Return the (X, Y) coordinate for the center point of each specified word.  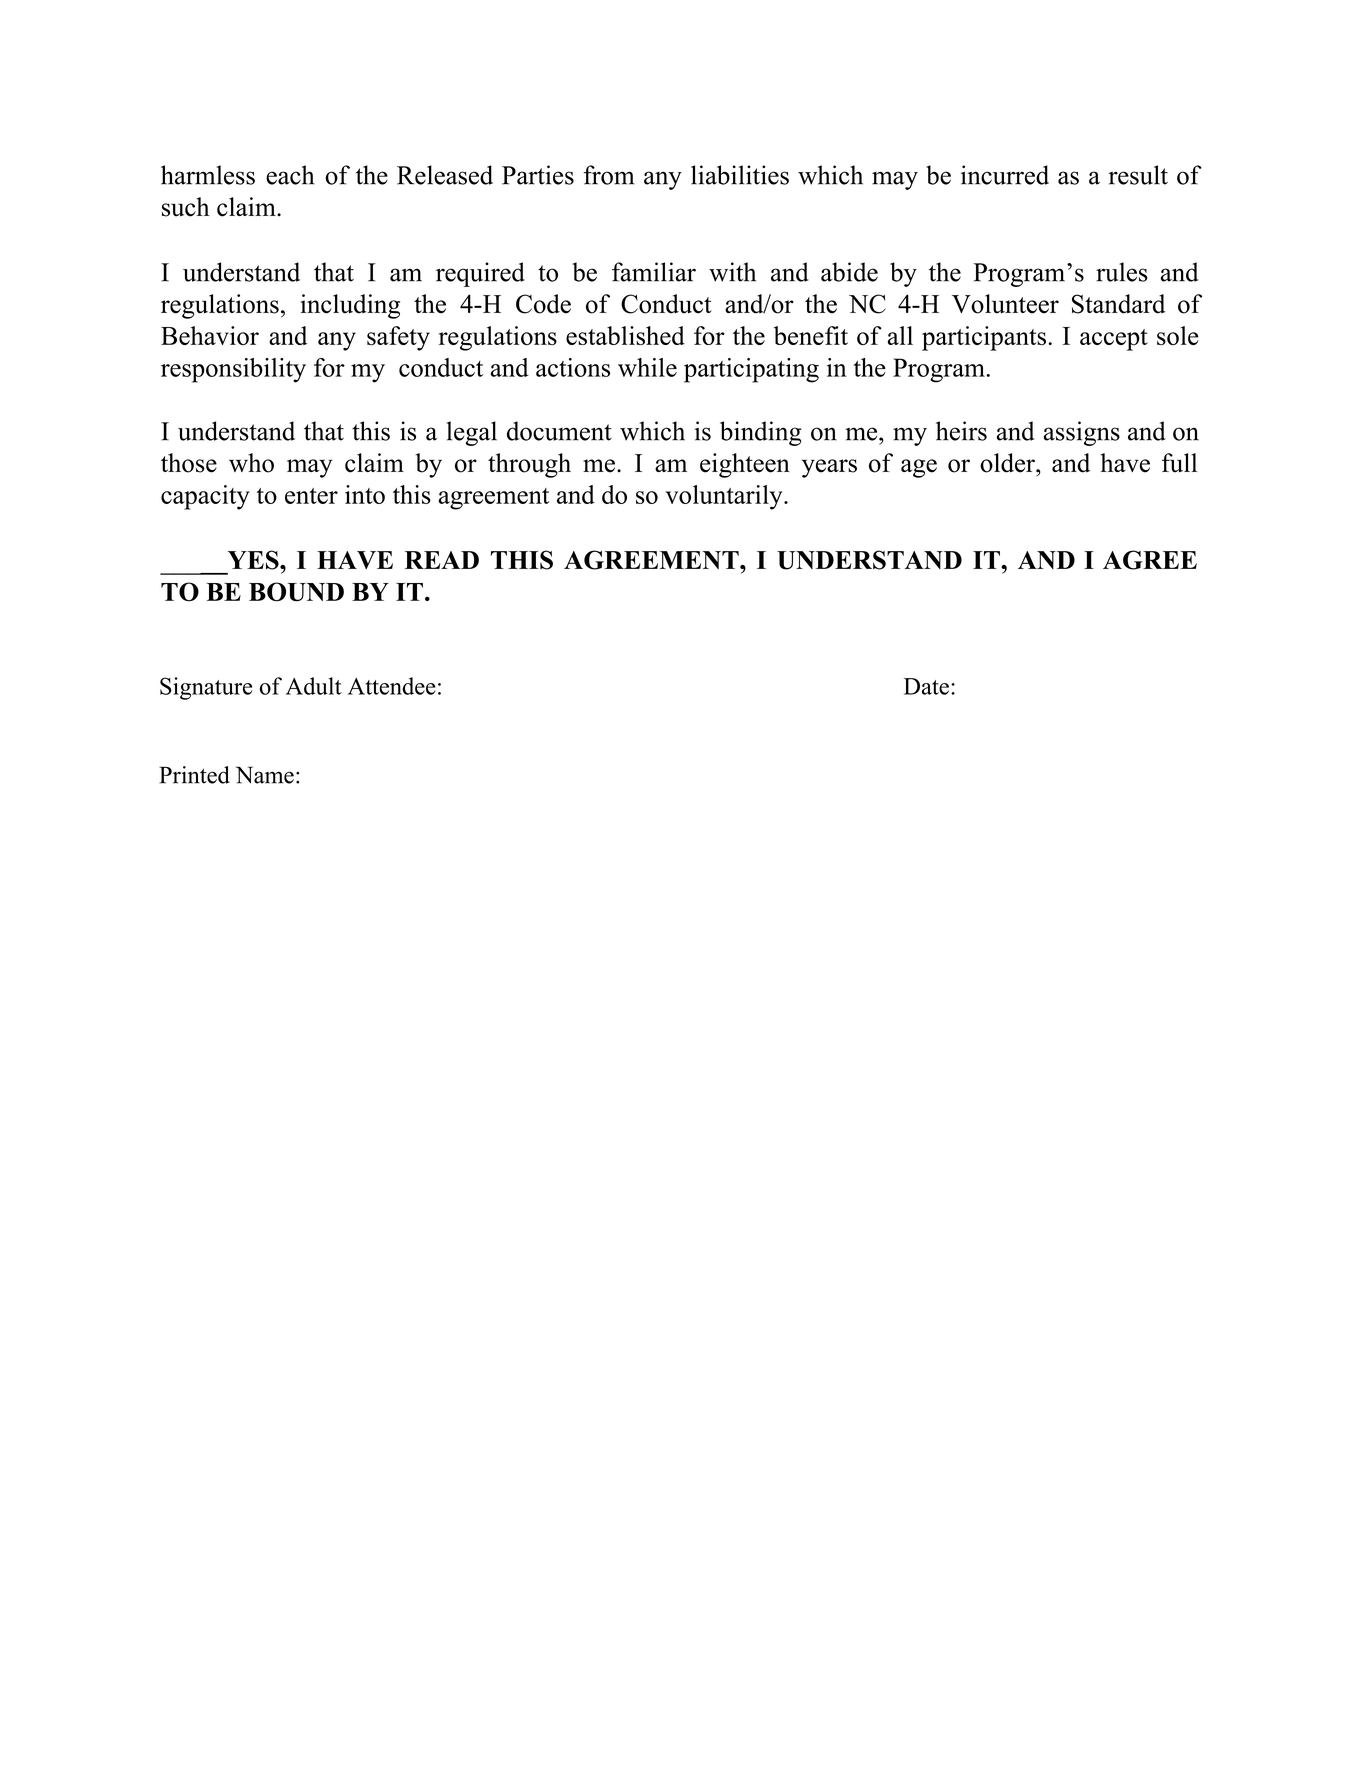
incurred (1005, 175)
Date (926, 686)
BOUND (296, 592)
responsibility (233, 370)
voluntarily (723, 497)
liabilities (740, 175)
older (1008, 463)
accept (1114, 340)
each (290, 175)
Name (265, 775)
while (647, 367)
